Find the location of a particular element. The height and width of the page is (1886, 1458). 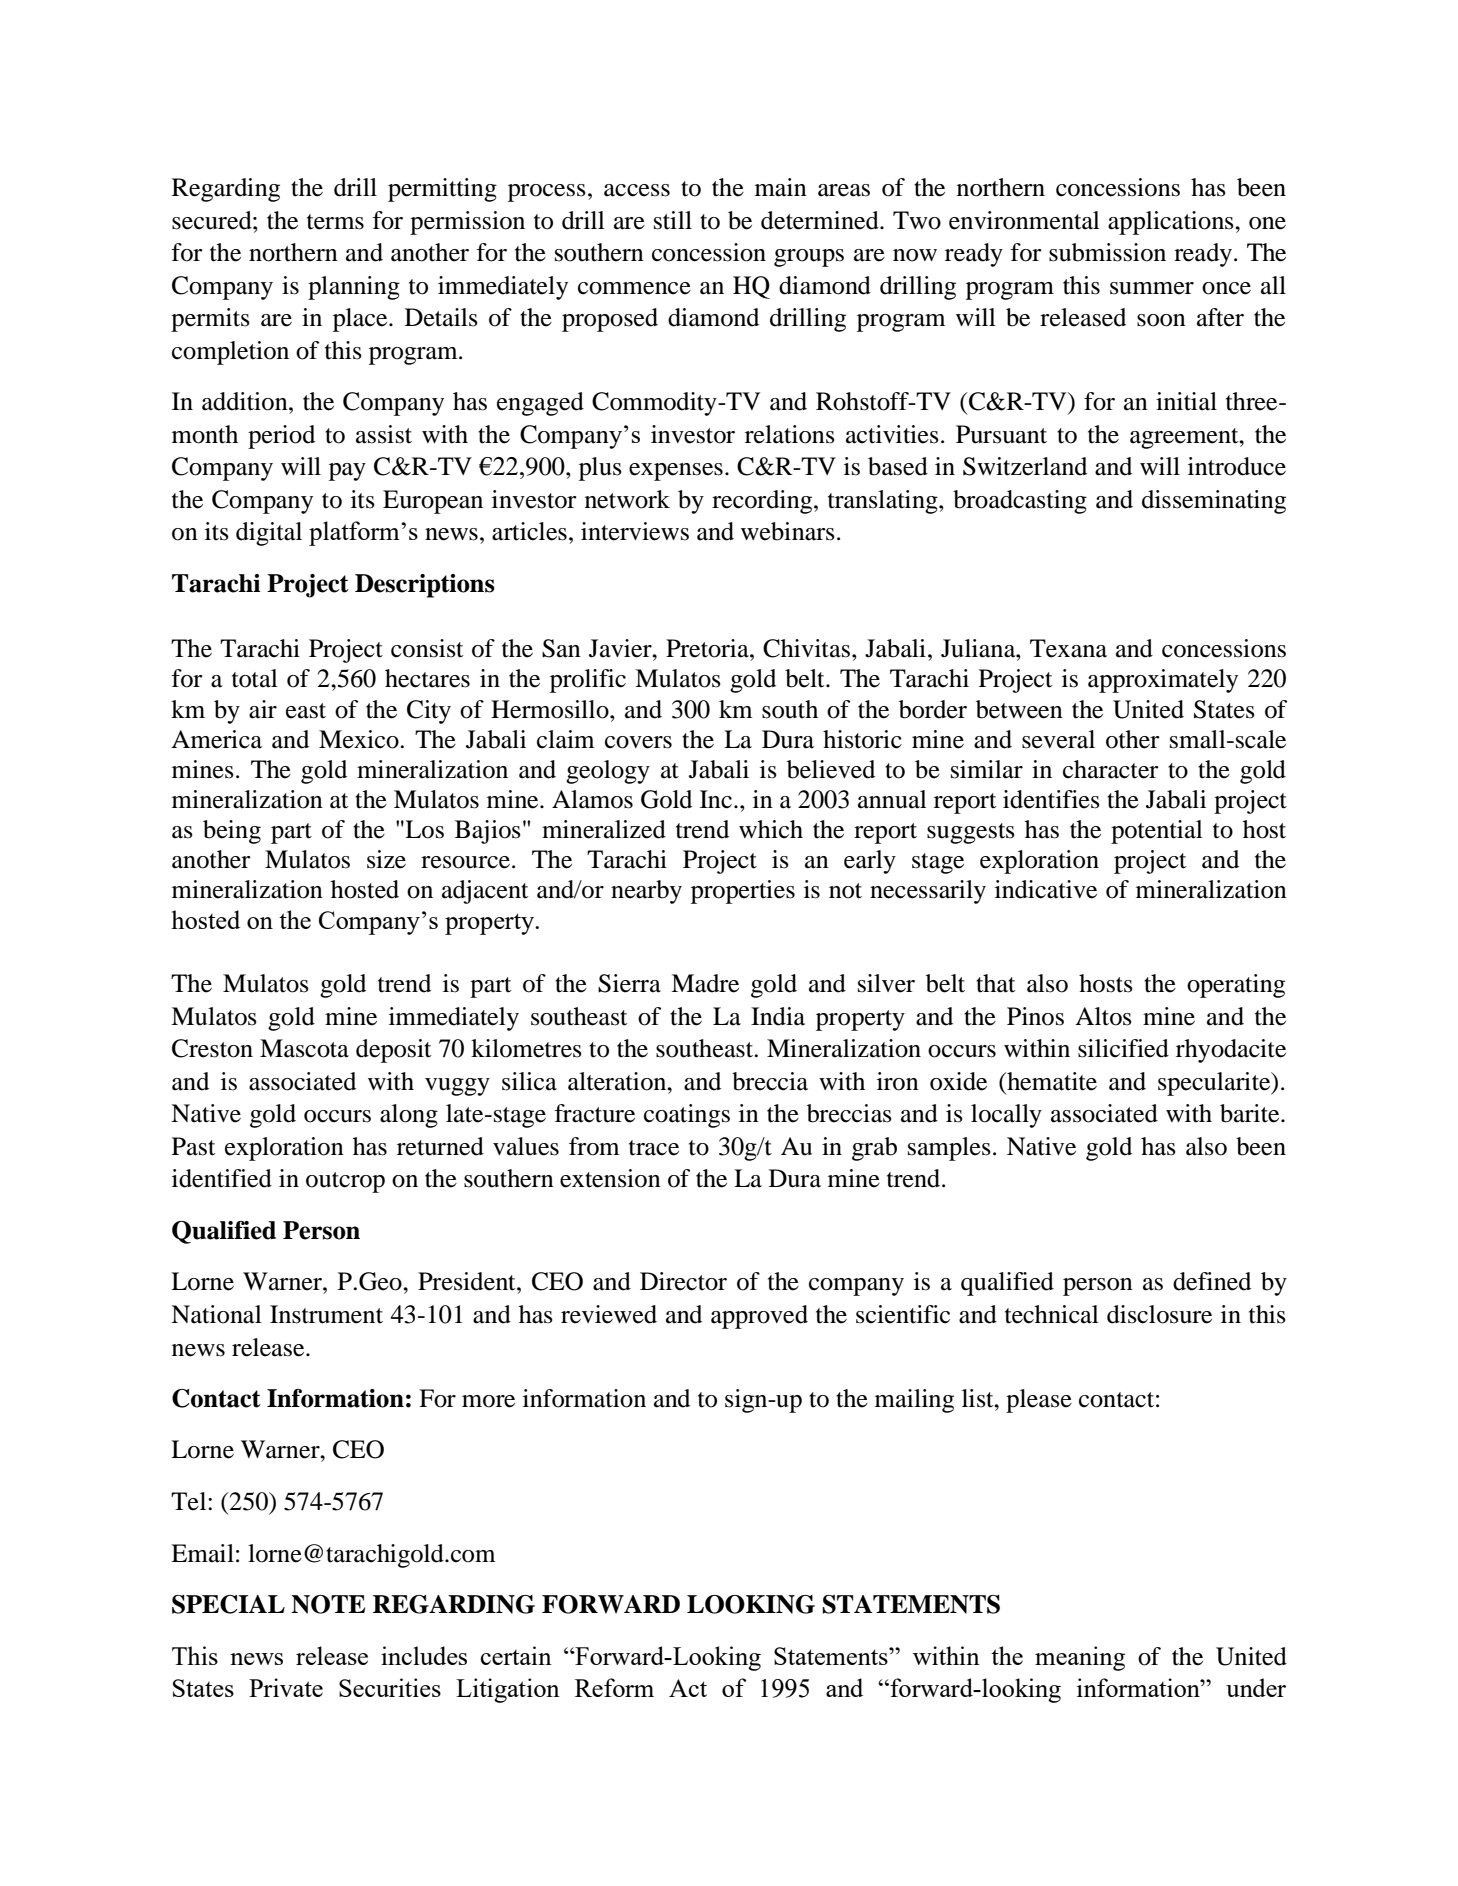

approximately is located at coordinates (1163, 681).
